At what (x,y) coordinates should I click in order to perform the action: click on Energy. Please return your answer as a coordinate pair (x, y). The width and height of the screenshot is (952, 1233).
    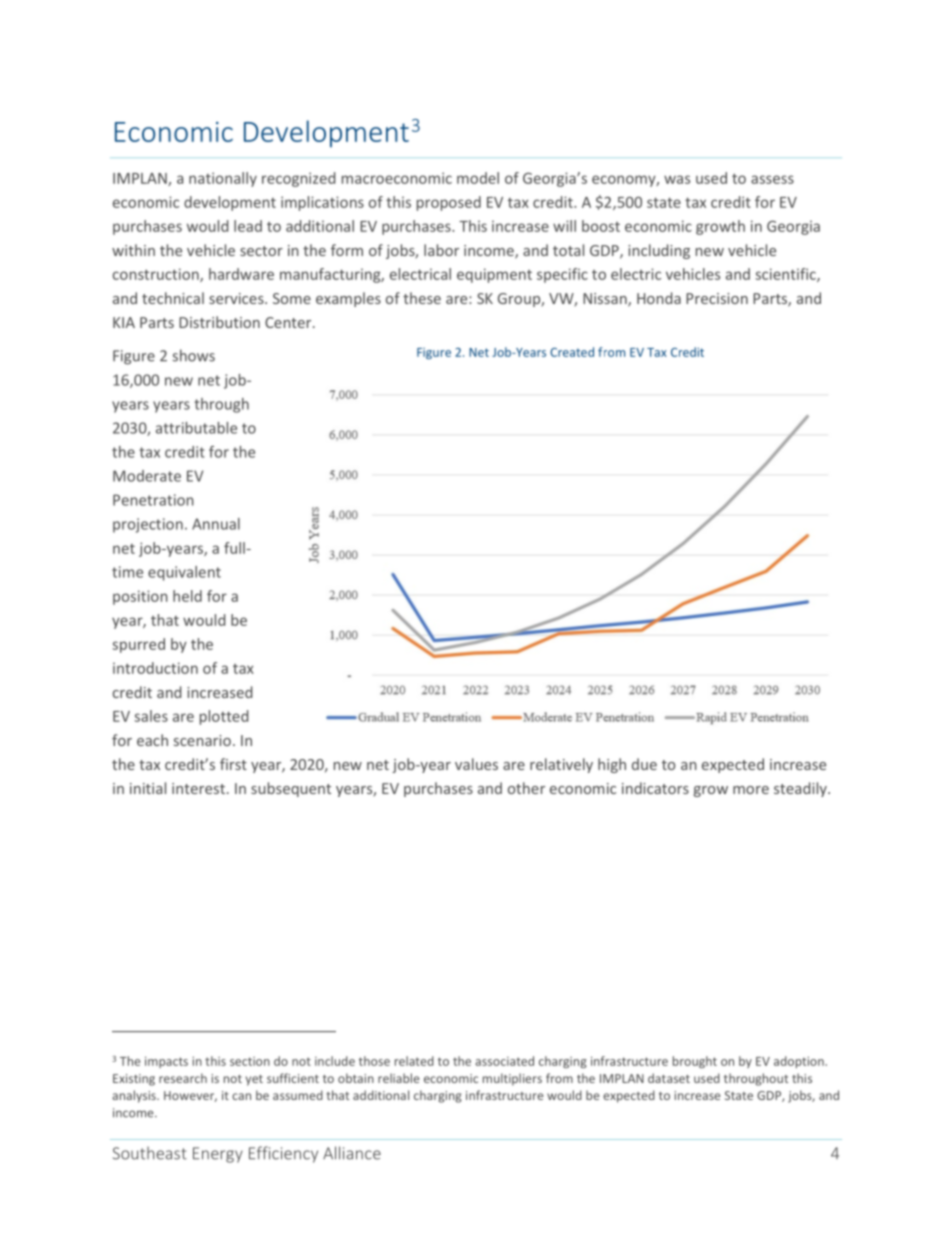
    Looking at the image, I should click on (218, 1155).
